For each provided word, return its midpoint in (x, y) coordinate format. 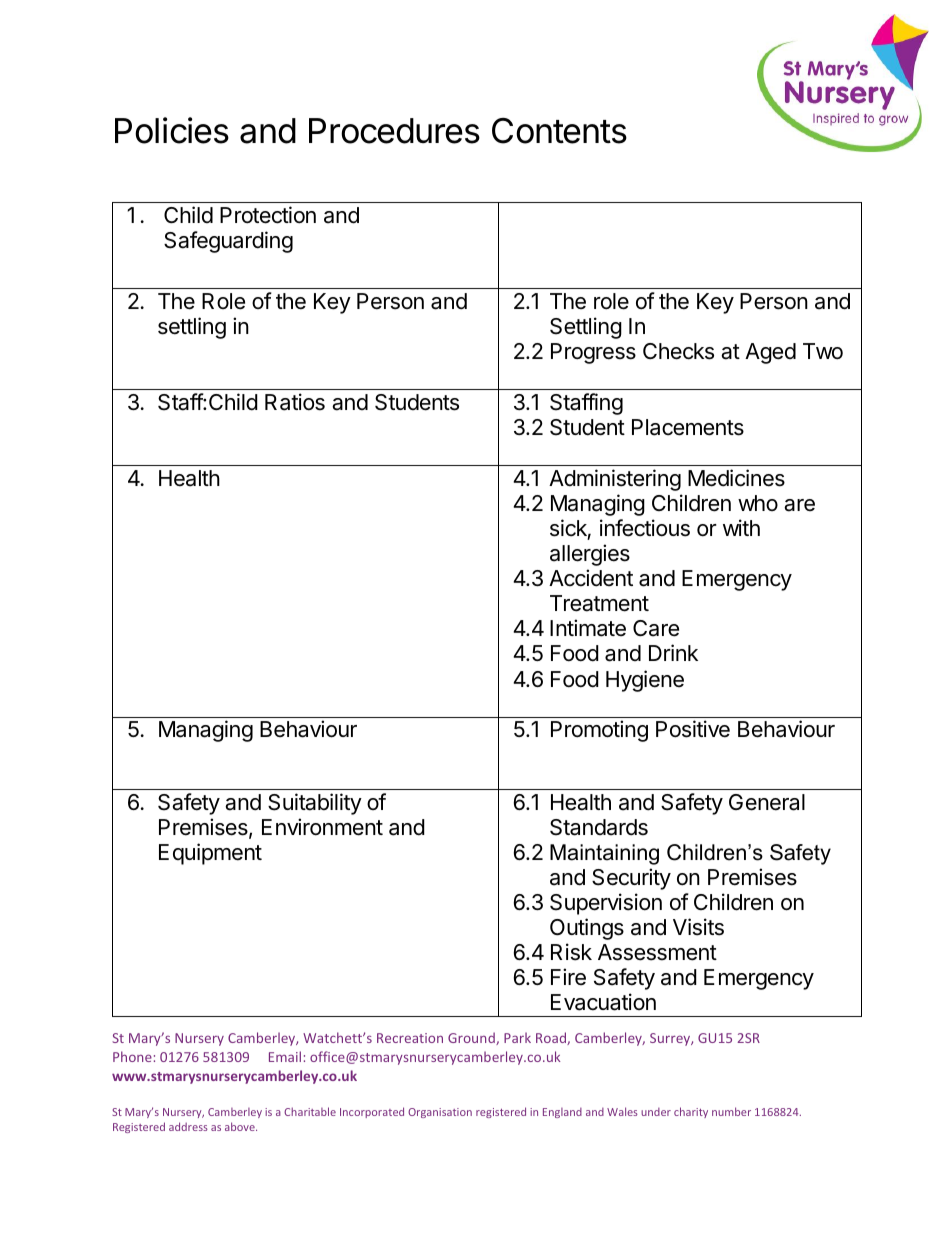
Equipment (210, 854)
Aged (770, 353)
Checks (678, 351)
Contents (559, 131)
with (741, 527)
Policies (172, 130)
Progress (593, 353)
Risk (571, 952)
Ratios (295, 402)
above (241, 1126)
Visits (698, 927)
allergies (590, 555)
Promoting (599, 731)
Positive (693, 729)
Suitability (315, 804)
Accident (591, 578)
